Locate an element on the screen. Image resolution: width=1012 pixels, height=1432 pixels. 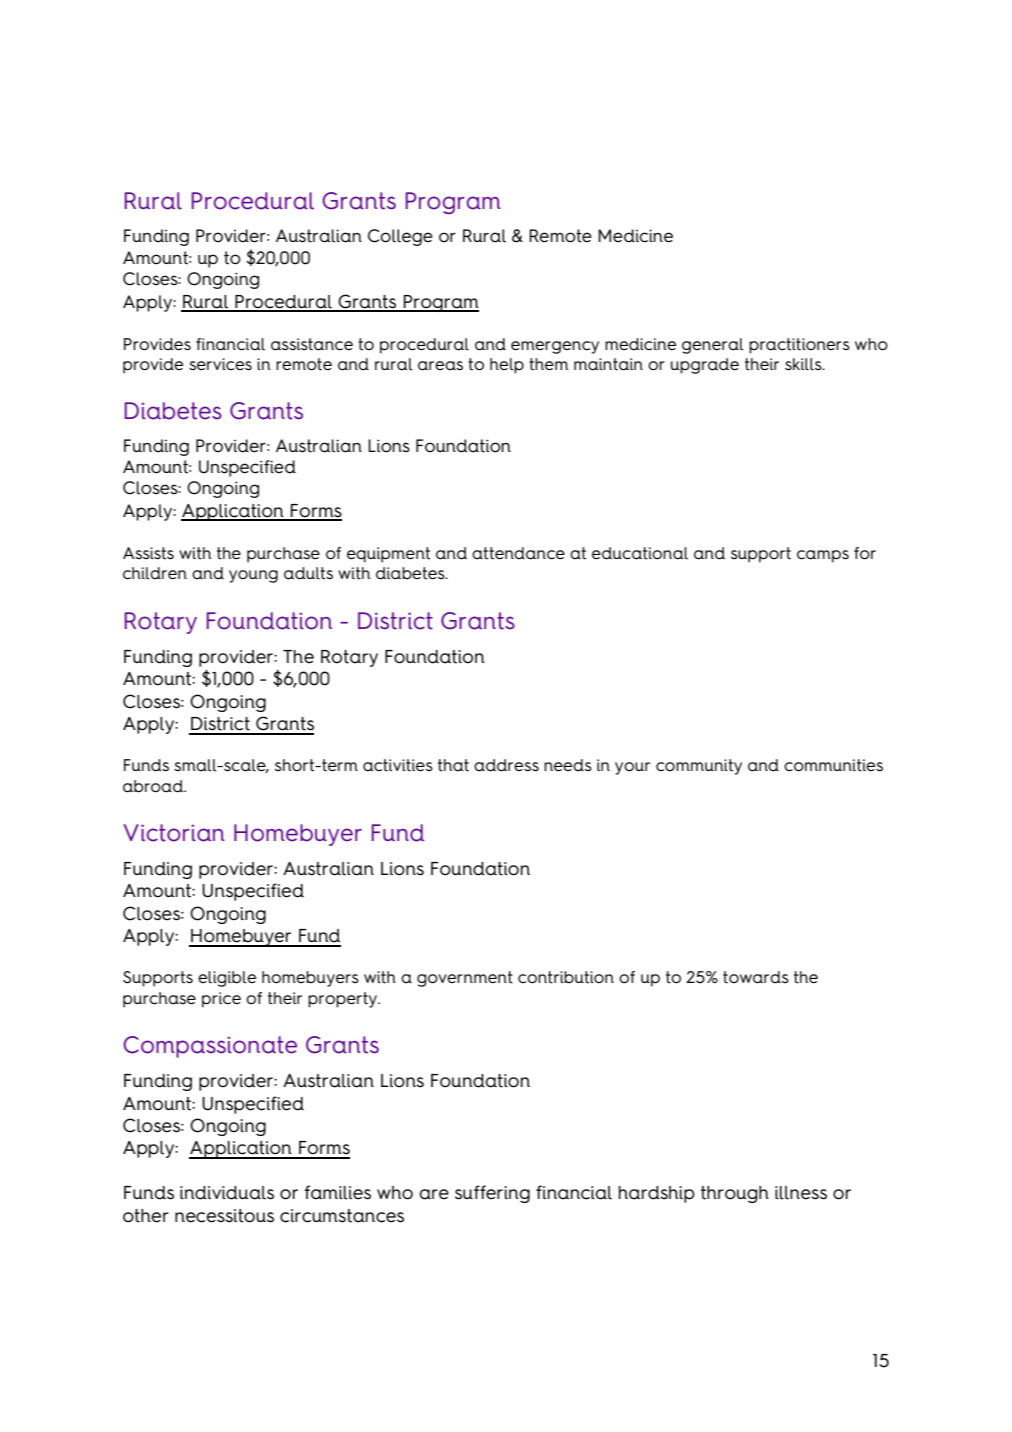
general is located at coordinates (713, 346).
